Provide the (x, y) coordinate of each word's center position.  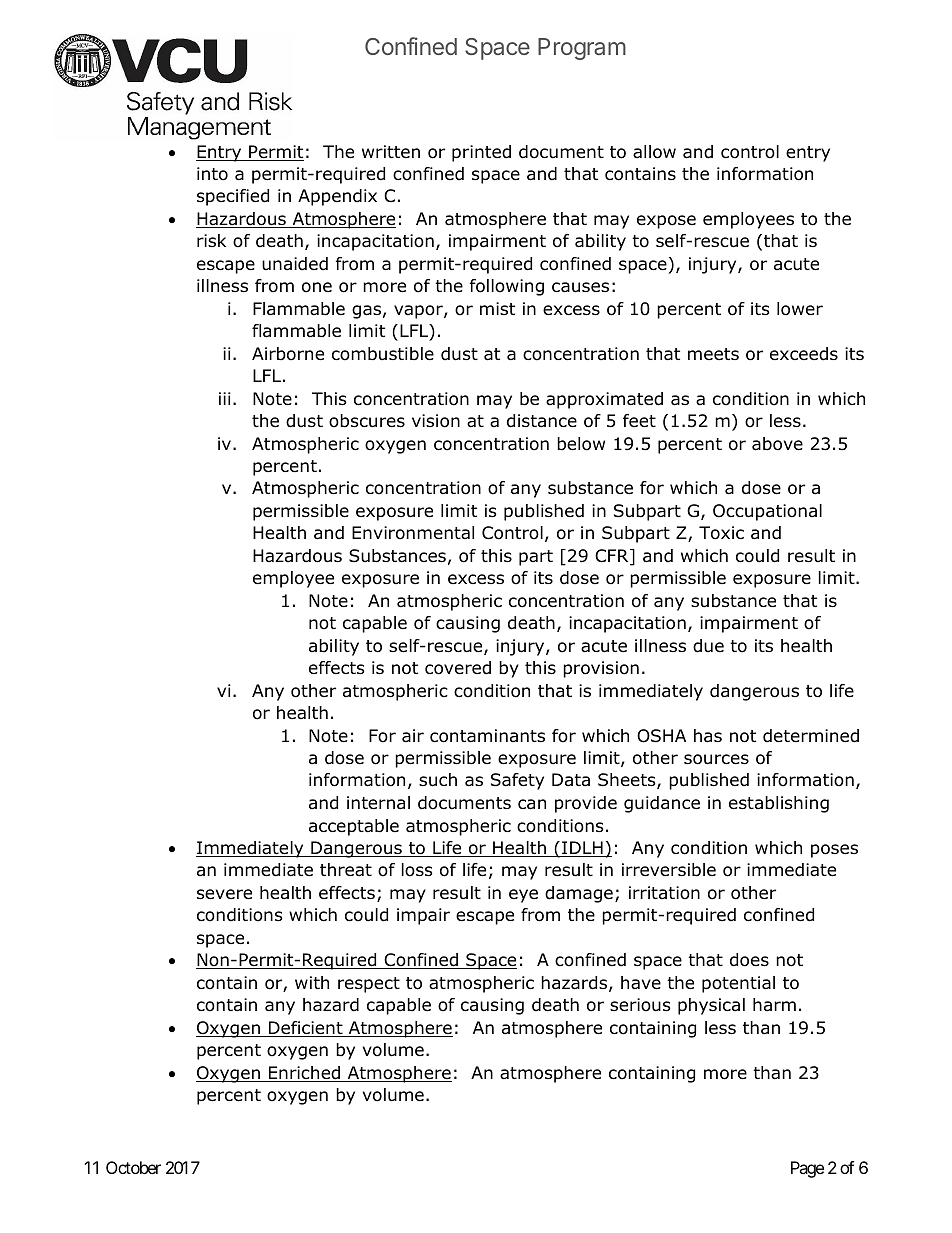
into (212, 174)
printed (481, 153)
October (133, 1167)
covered (458, 668)
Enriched (305, 1074)
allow (654, 152)
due (708, 646)
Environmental (413, 533)
